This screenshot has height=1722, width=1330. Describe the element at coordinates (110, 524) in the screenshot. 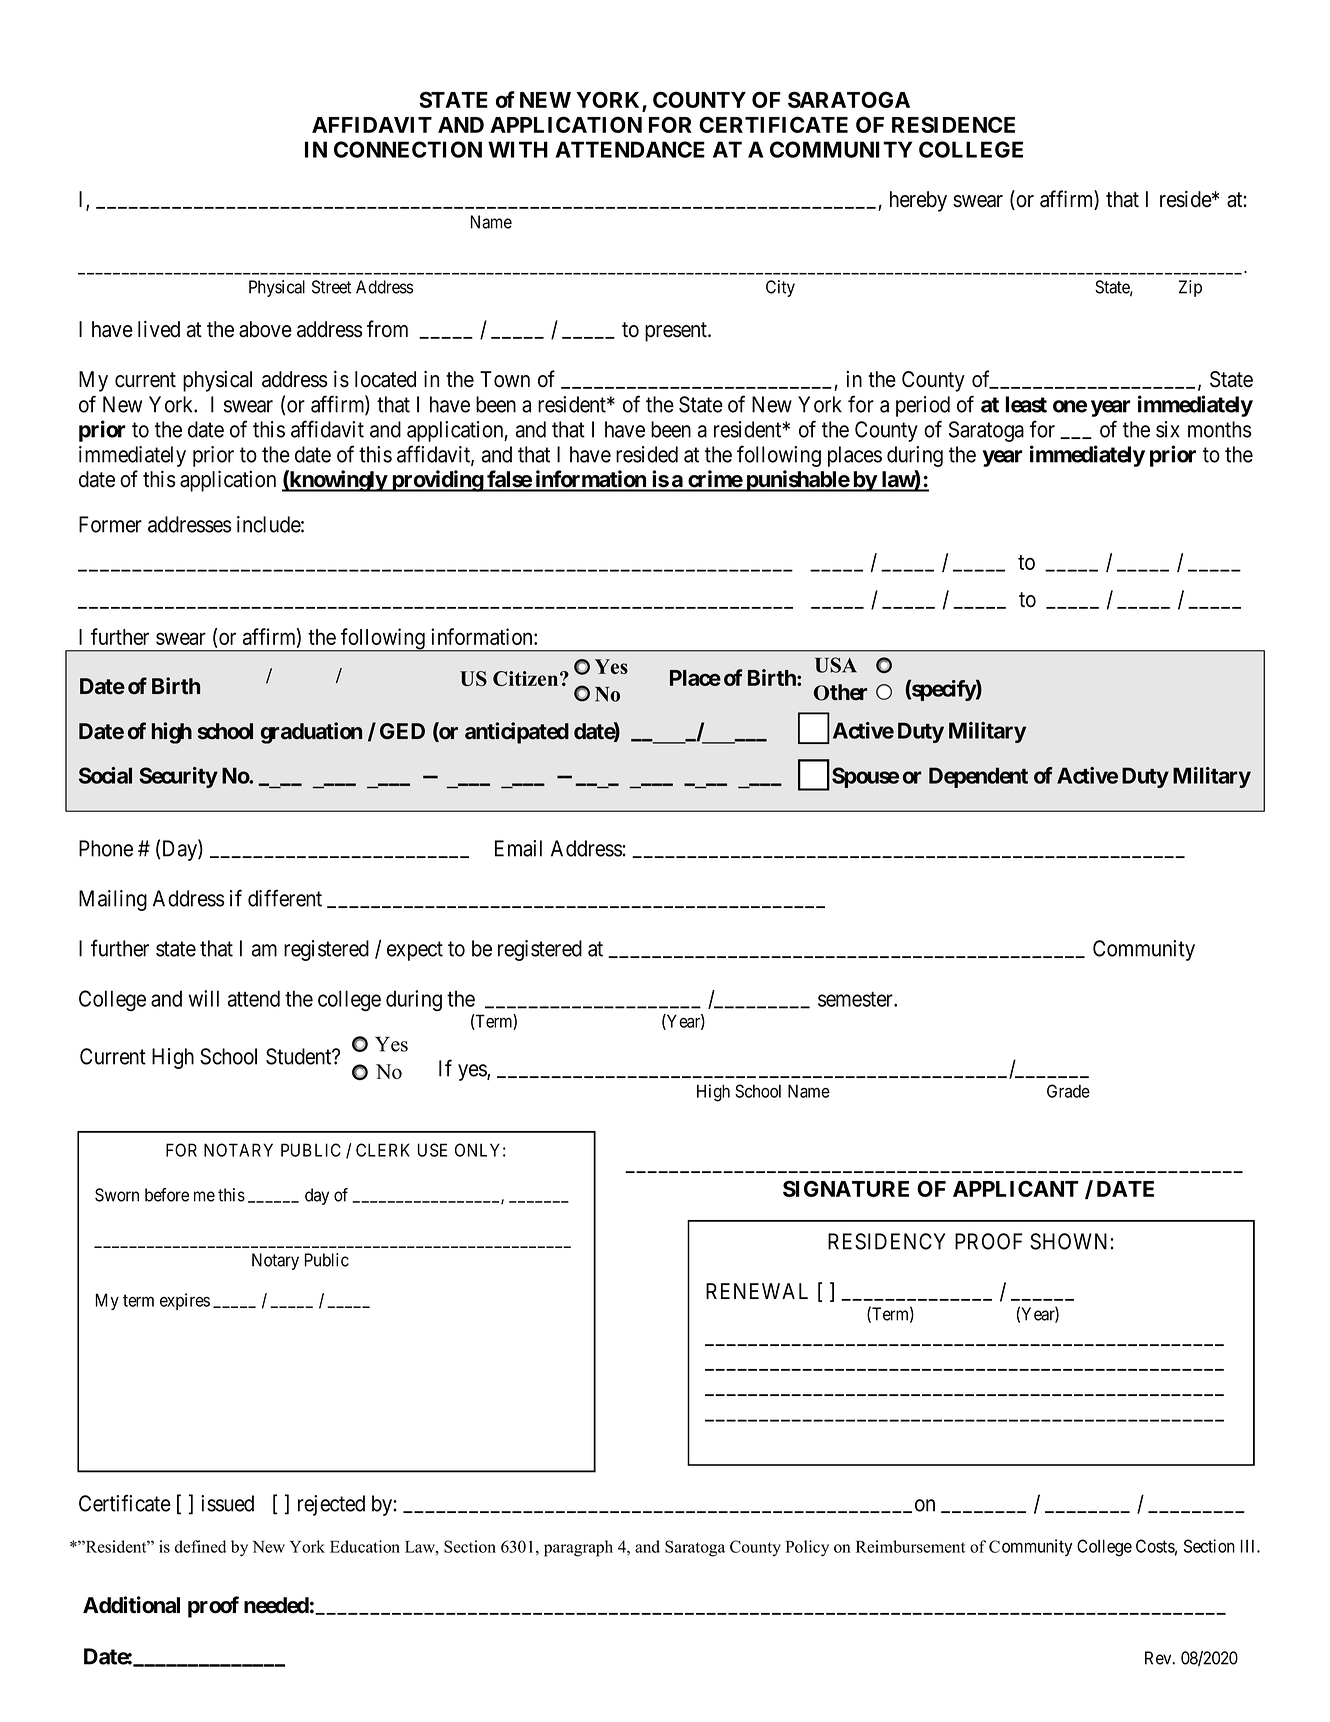

I see `Former` at that location.
